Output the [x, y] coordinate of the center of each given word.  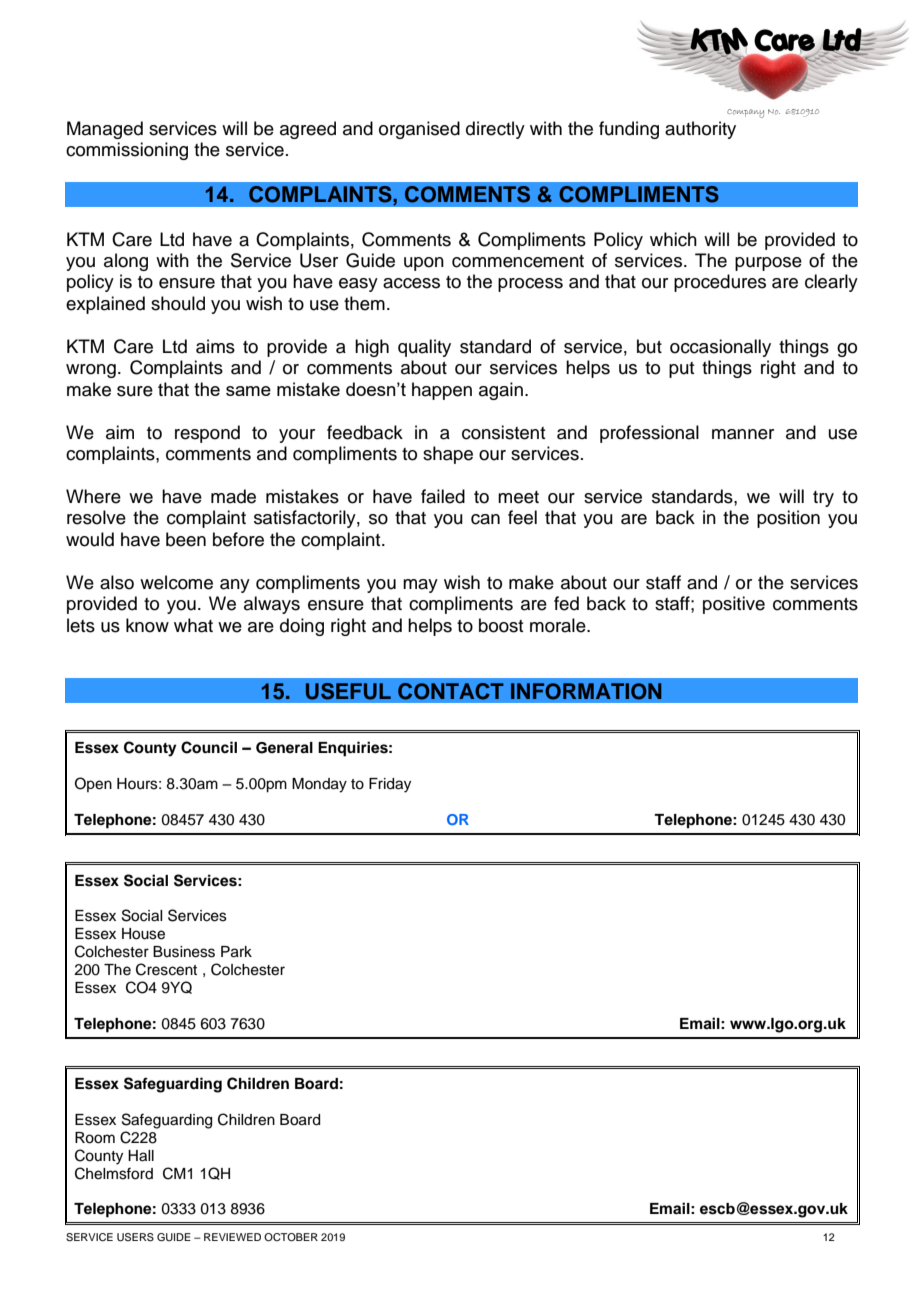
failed [443, 496]
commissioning [127, 151]
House [143, 934]
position [788, 519]
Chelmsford [114, 1173]
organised [419, 130]
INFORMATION [586, 691]
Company [745, 113]
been [186, 539]
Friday [390, 785]
